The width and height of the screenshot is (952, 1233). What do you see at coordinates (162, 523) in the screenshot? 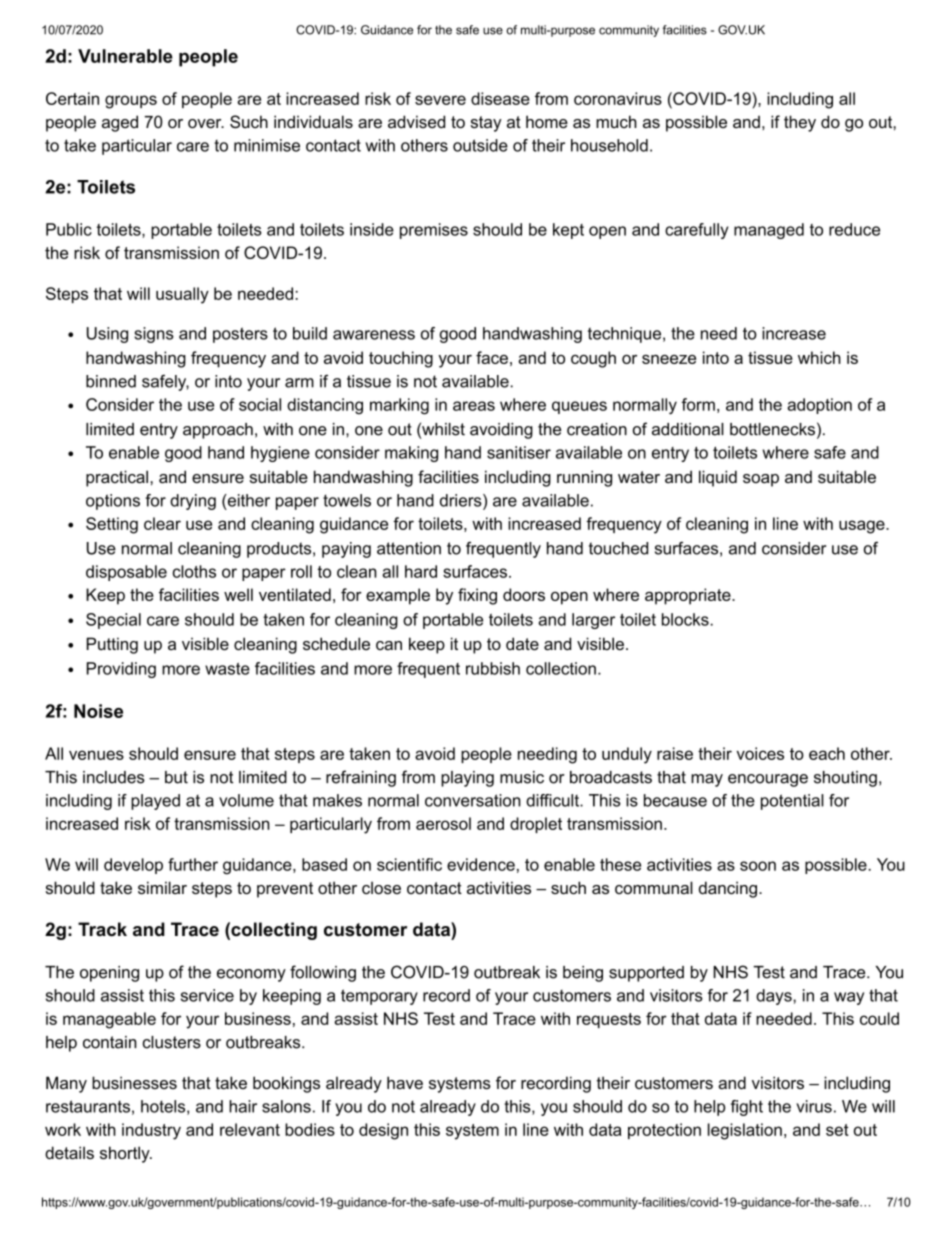
I see `clear` at bounding box center [162, 523].
